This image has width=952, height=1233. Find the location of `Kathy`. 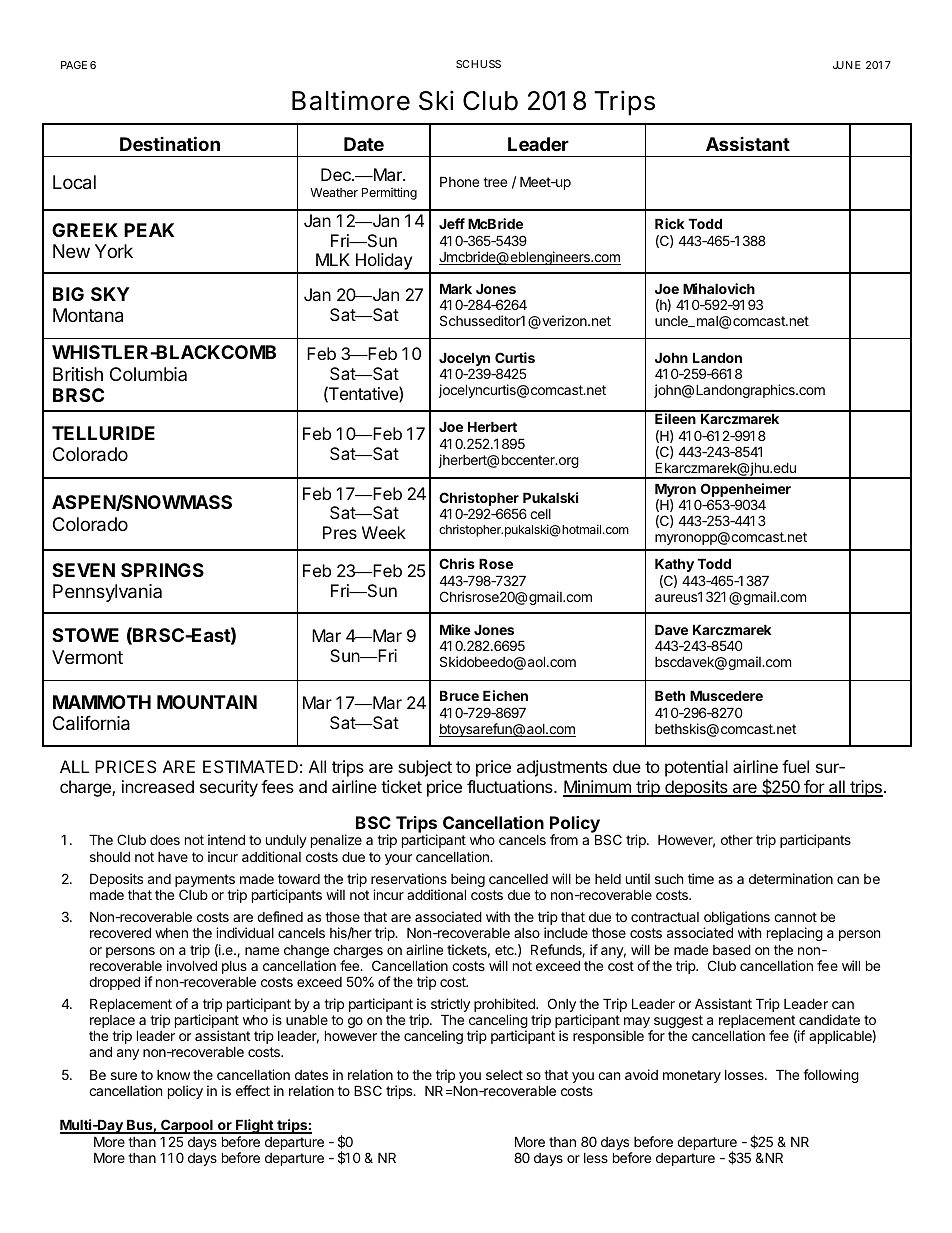

Kathy is located at coordinates (674, 565).
